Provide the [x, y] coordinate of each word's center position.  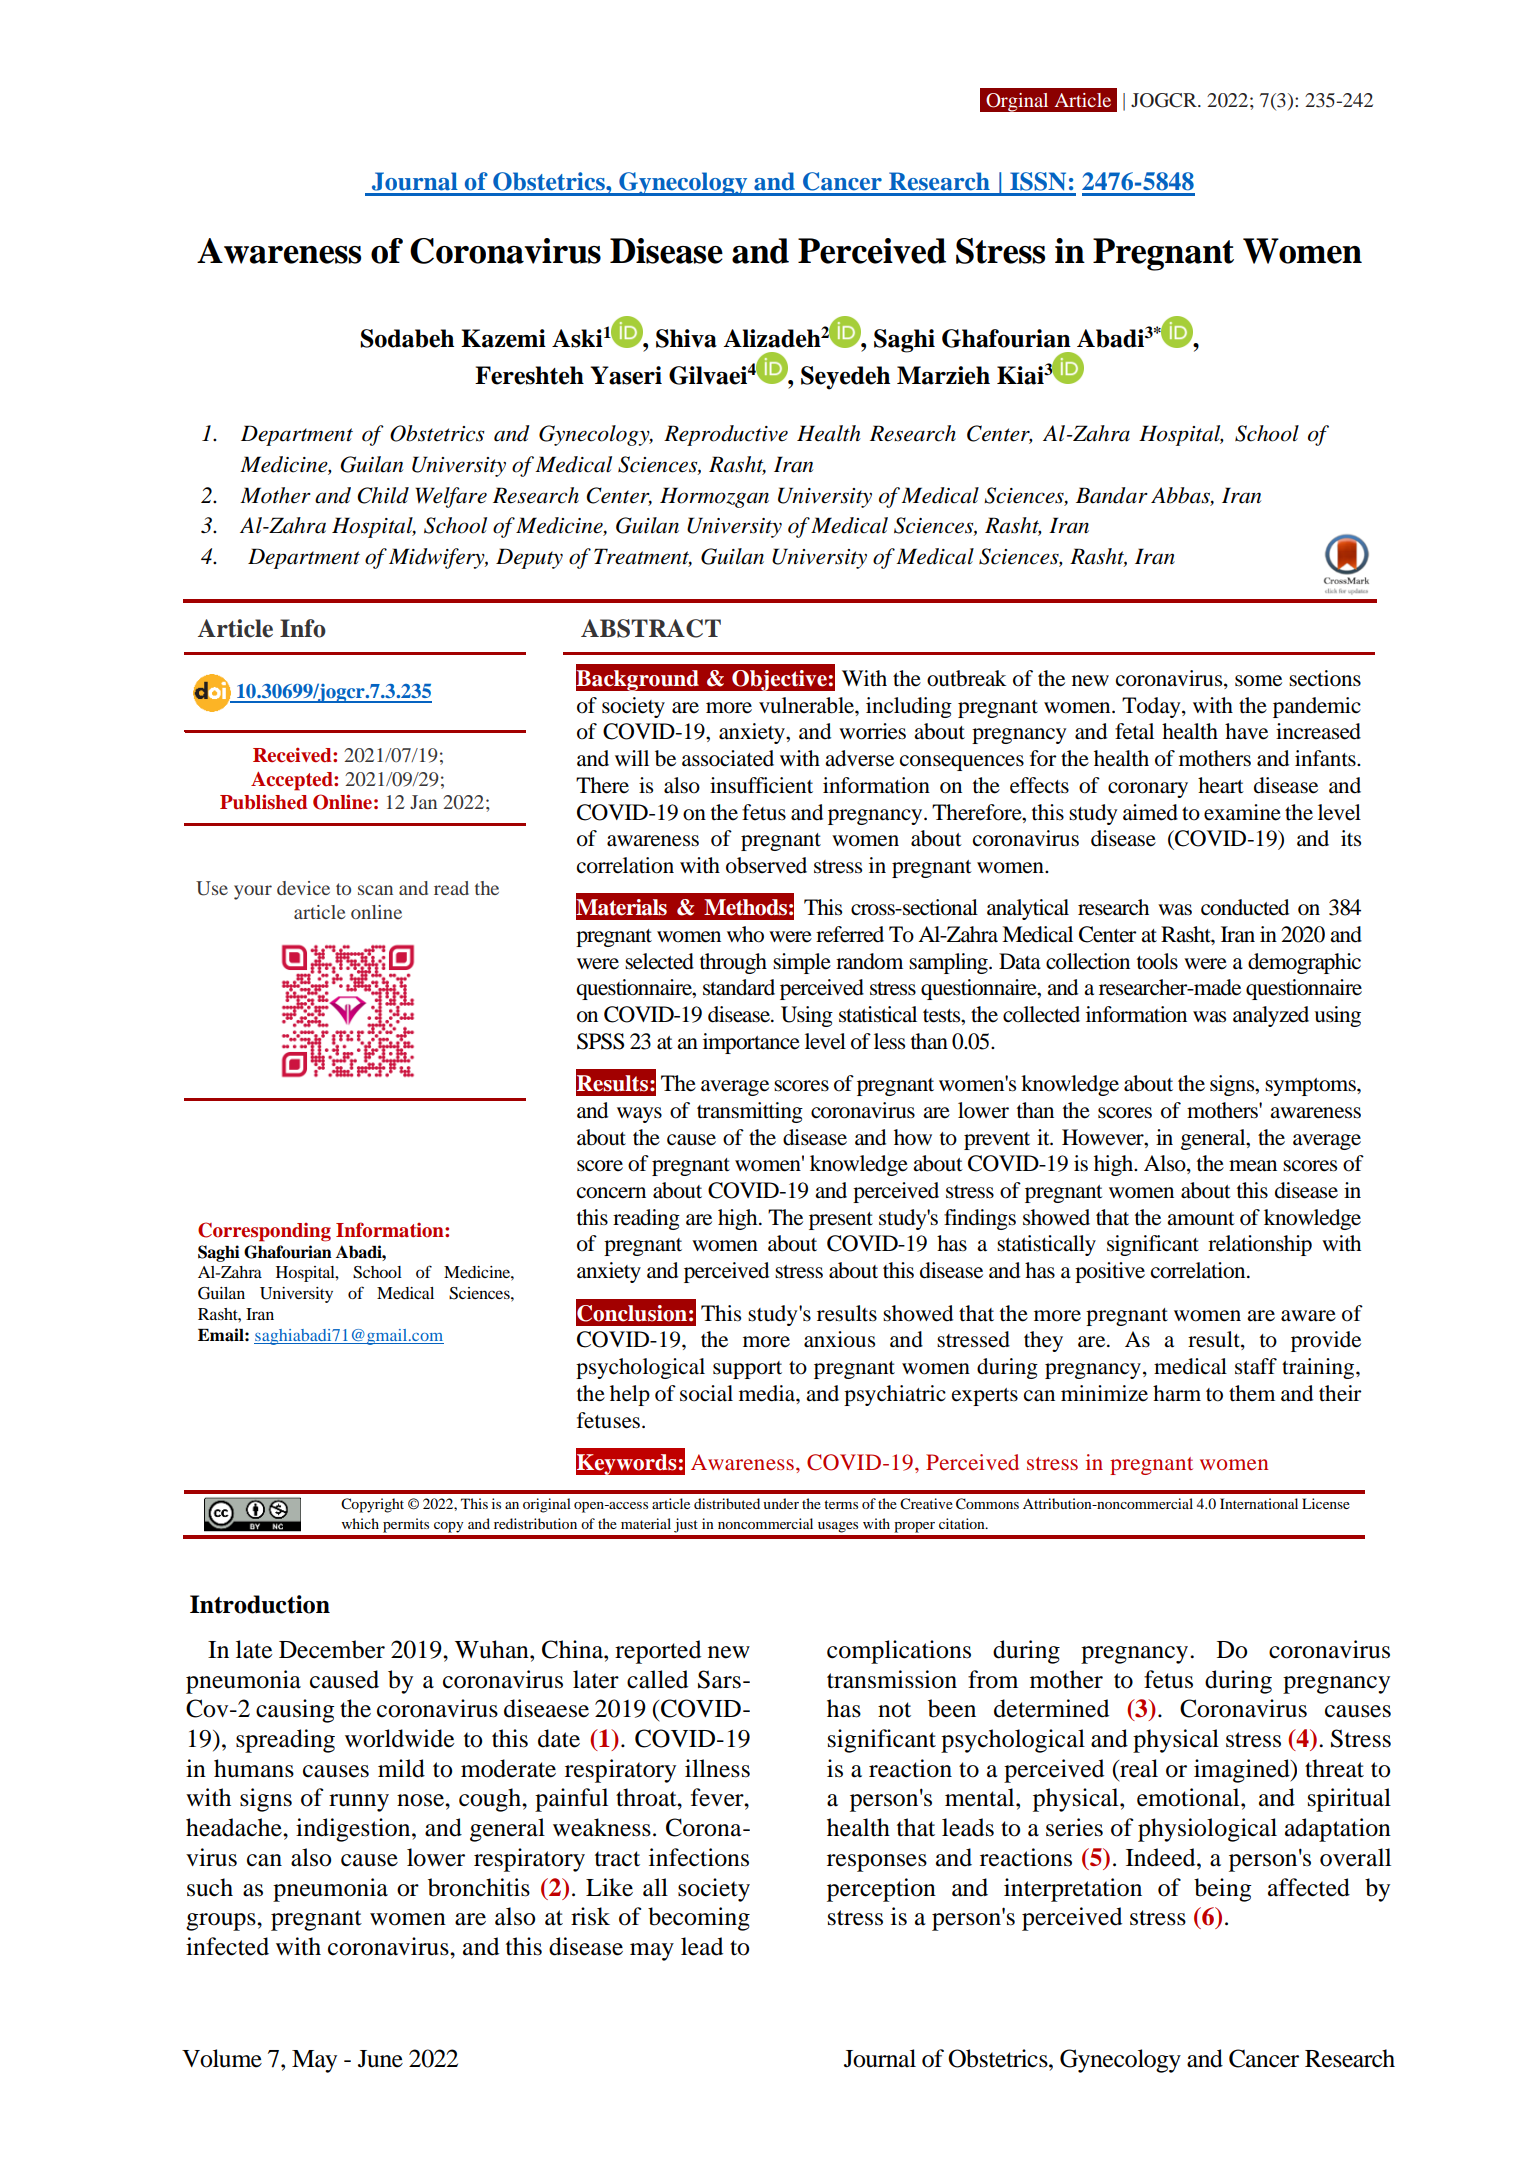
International [1259, 1503]
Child [383, 495]
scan [375, 890]
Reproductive [726, 435]
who [745, 934]
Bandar [1112, 495]
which [360, 1523]
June [380, 2059]
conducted [1245, 907]
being [1223, 1890]
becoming [699, 1919]
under [781, 1503]
